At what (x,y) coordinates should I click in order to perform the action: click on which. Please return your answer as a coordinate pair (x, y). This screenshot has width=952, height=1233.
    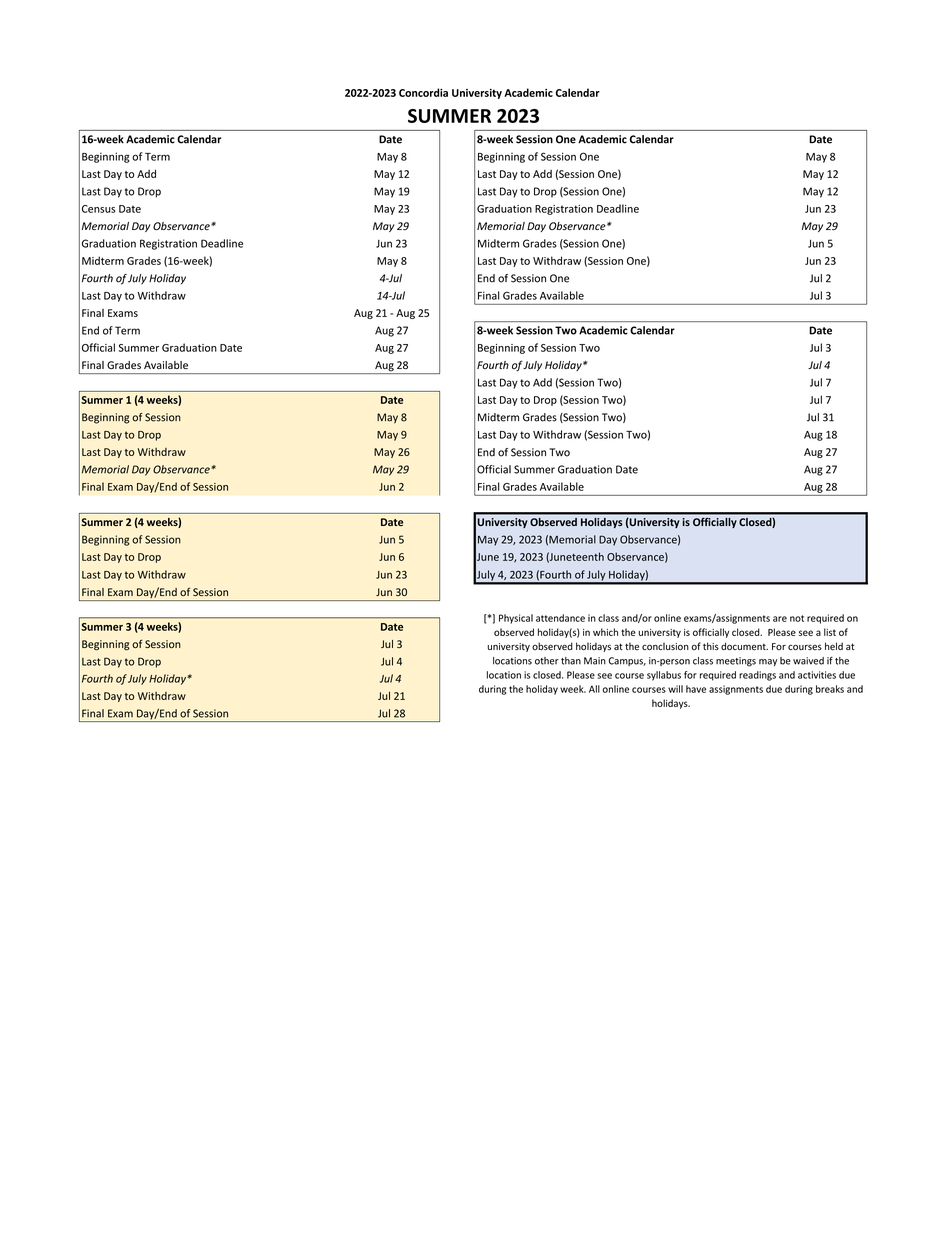
    Looking at the image, I should click on (605, 632).
